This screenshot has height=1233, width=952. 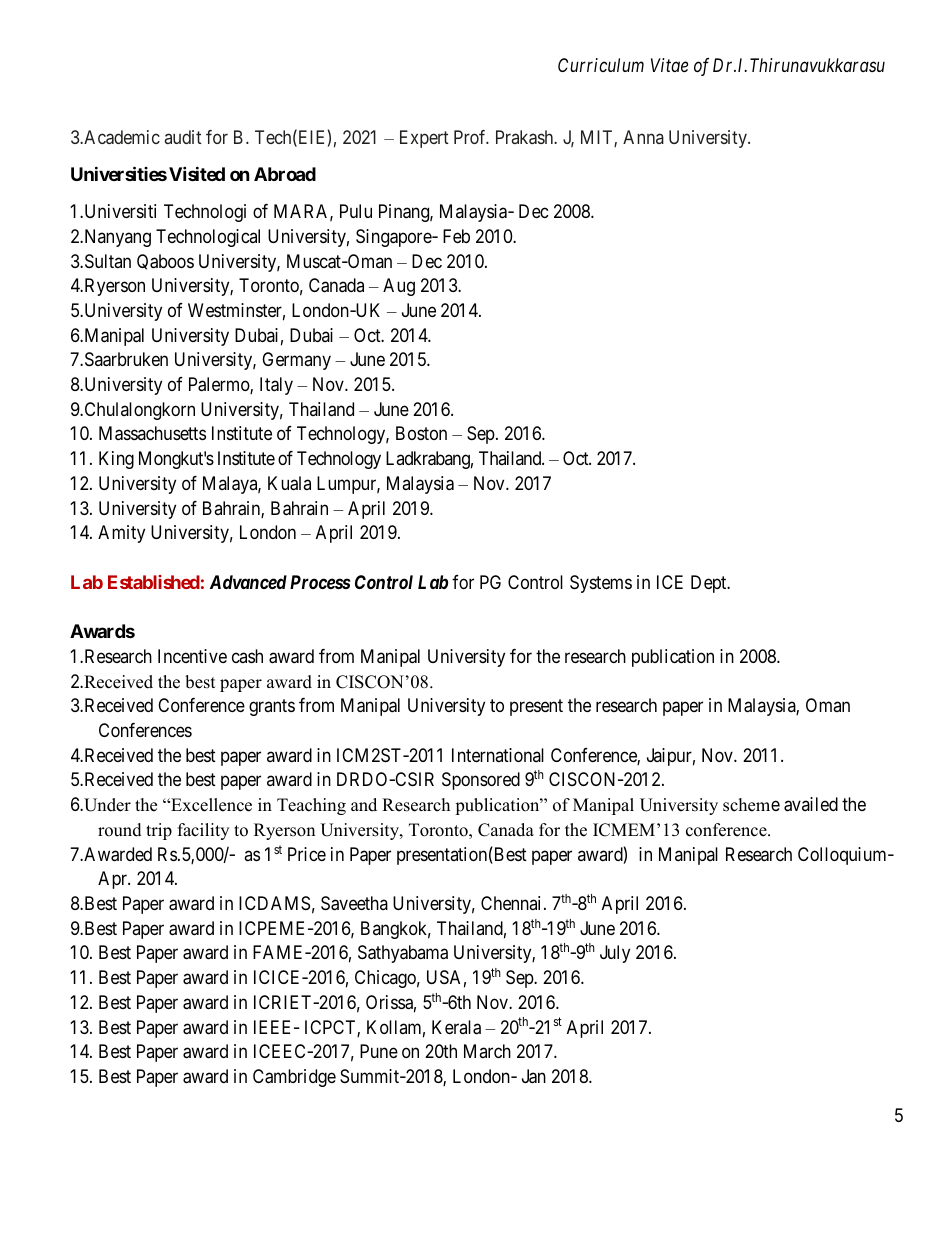 What do you see at coordinates (751, 805) in the screenshot?
I see `scheme` at bounding box center [751, 805].
